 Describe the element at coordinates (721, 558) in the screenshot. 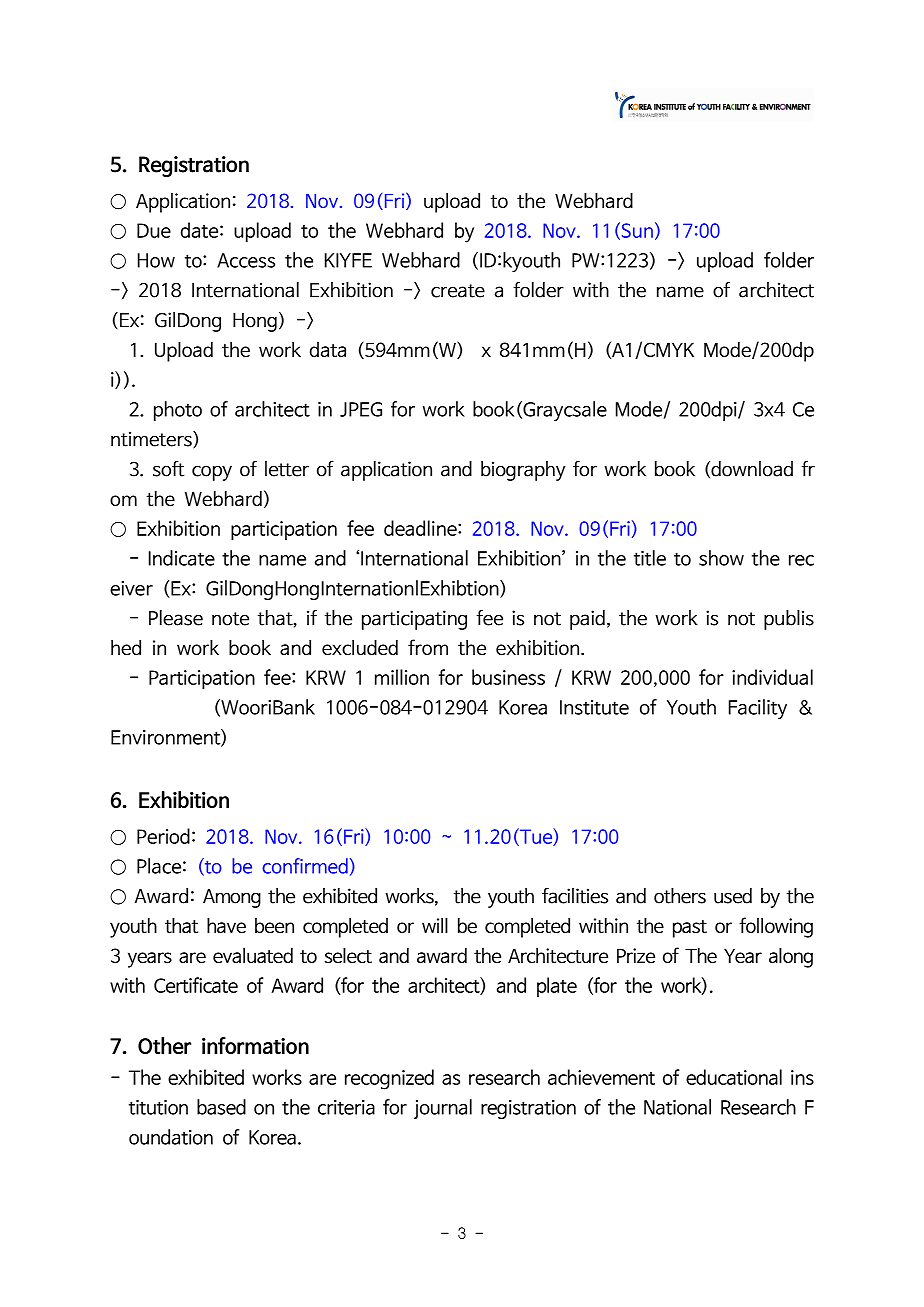

I see `show` at that location.
